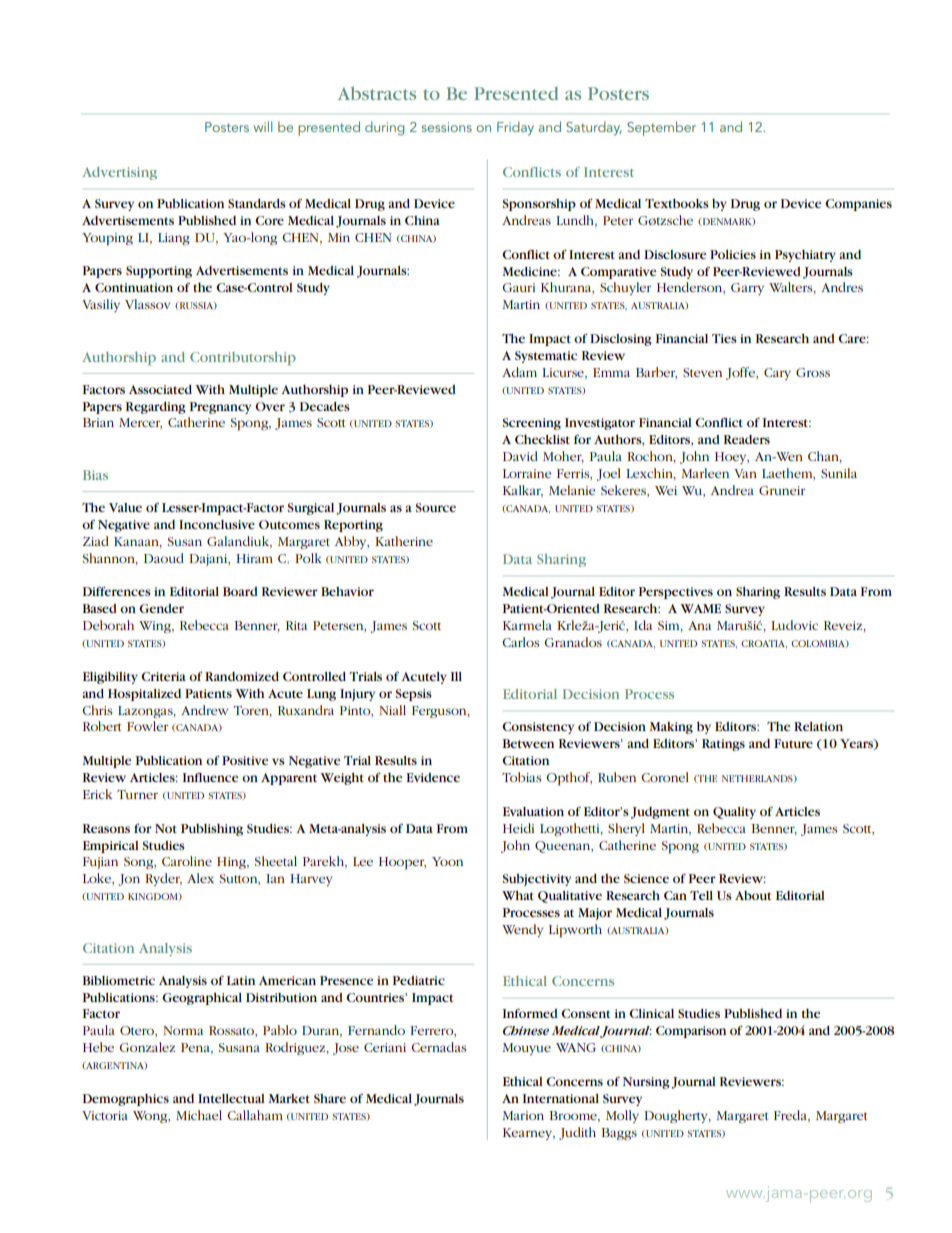 Image resolution: width=952 pixels, height=1233 pixels. I want to click on Influence, so click(210, 777).
